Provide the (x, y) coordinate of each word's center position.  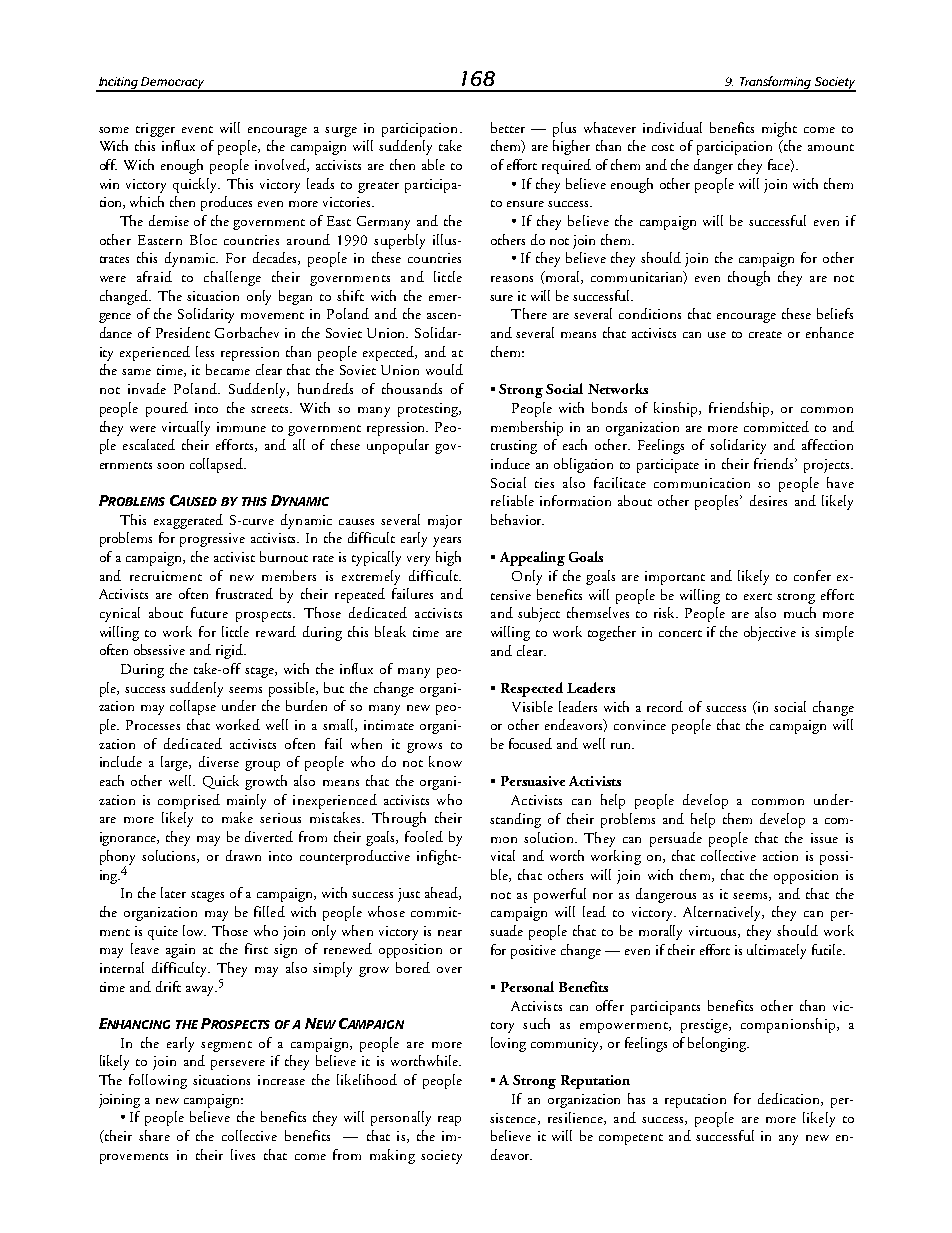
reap (449, 1121)
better (508, 127)
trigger (155, 130)
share (154, 1135)
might (779, 129)
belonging (718, 1044)
